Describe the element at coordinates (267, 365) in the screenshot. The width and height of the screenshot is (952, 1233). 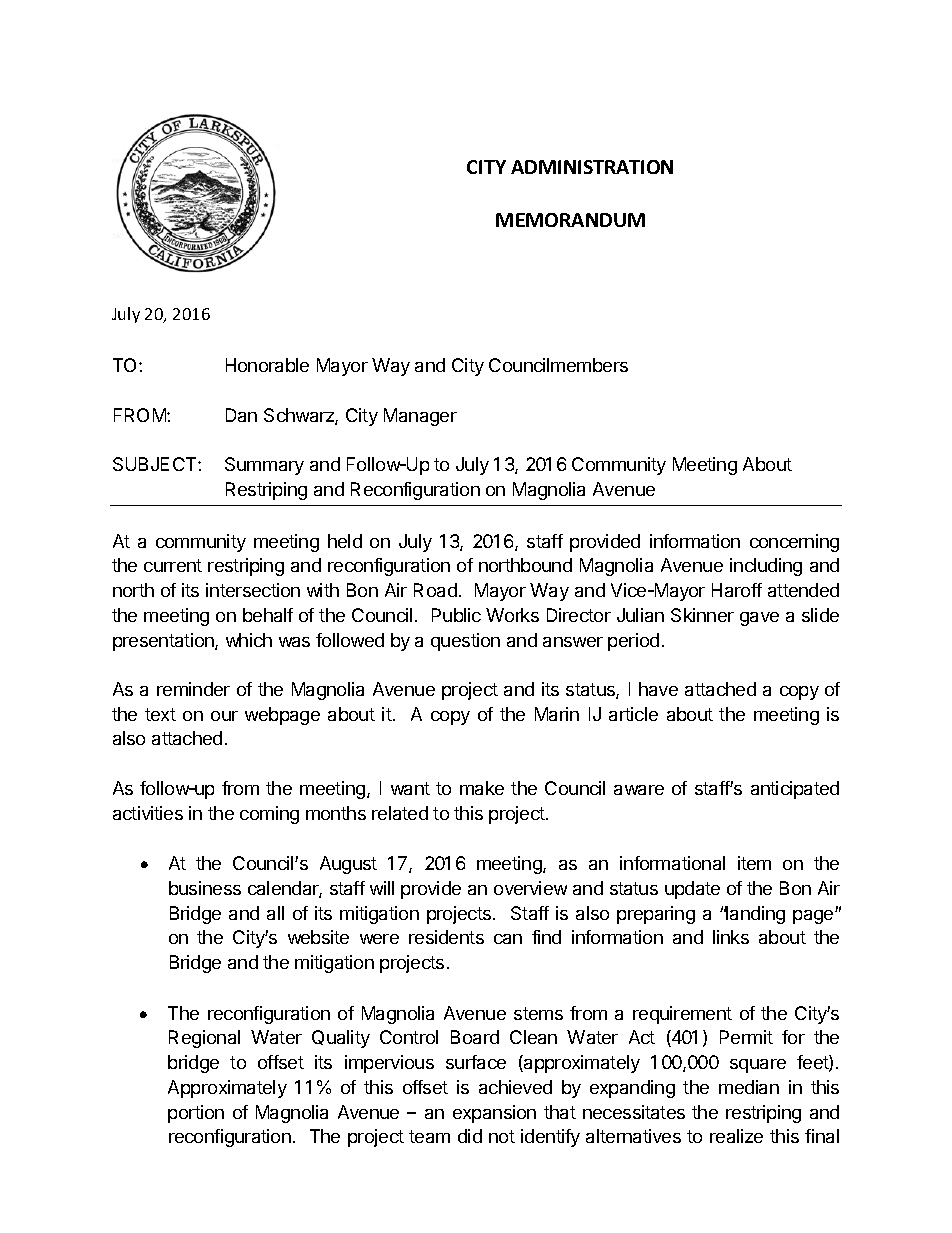
I see `Honorable` at that location.
